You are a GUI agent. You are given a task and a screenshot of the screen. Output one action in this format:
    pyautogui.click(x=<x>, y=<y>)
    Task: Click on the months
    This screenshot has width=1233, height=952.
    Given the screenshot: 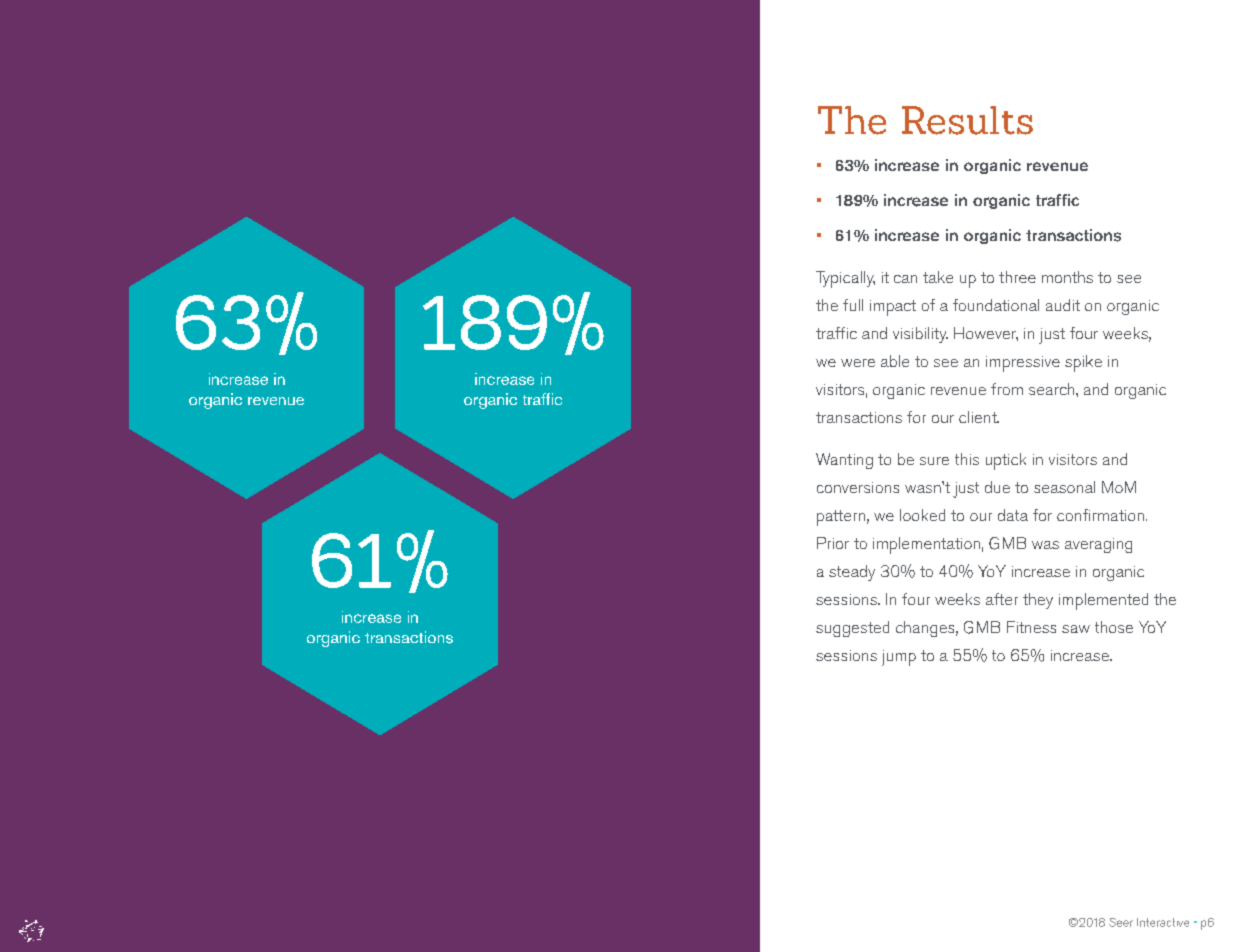 What is the action you would take?
    pyautogui.click(x=1067, y=277)
